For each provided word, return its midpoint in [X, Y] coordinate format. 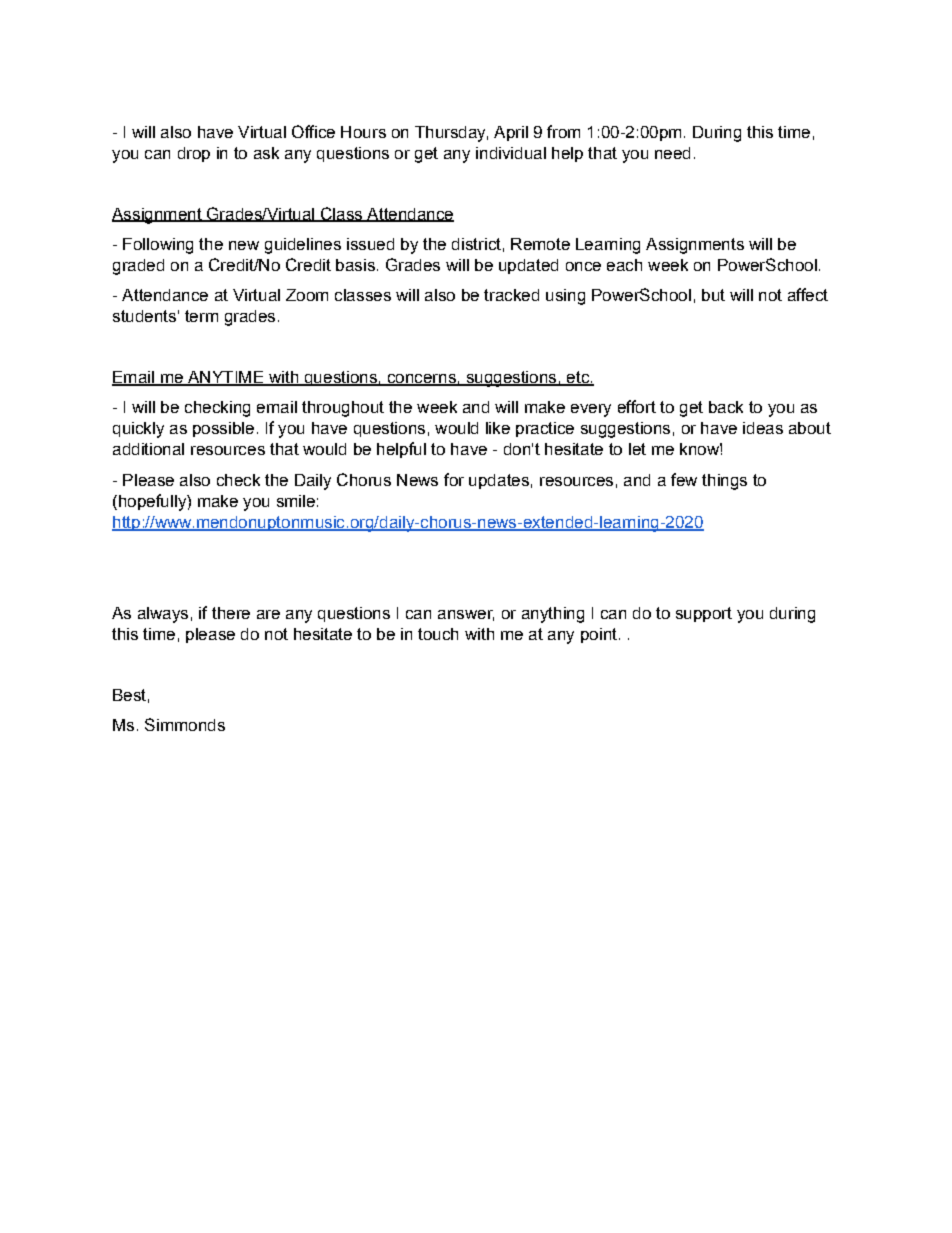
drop [194, 154]
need [672, 153]
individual [511, 153]
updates [499, 481]
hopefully [152, 502]
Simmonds [185, 724]
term [201, 316]
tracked [511, 295]
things [724, 482]
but [713, 295]
